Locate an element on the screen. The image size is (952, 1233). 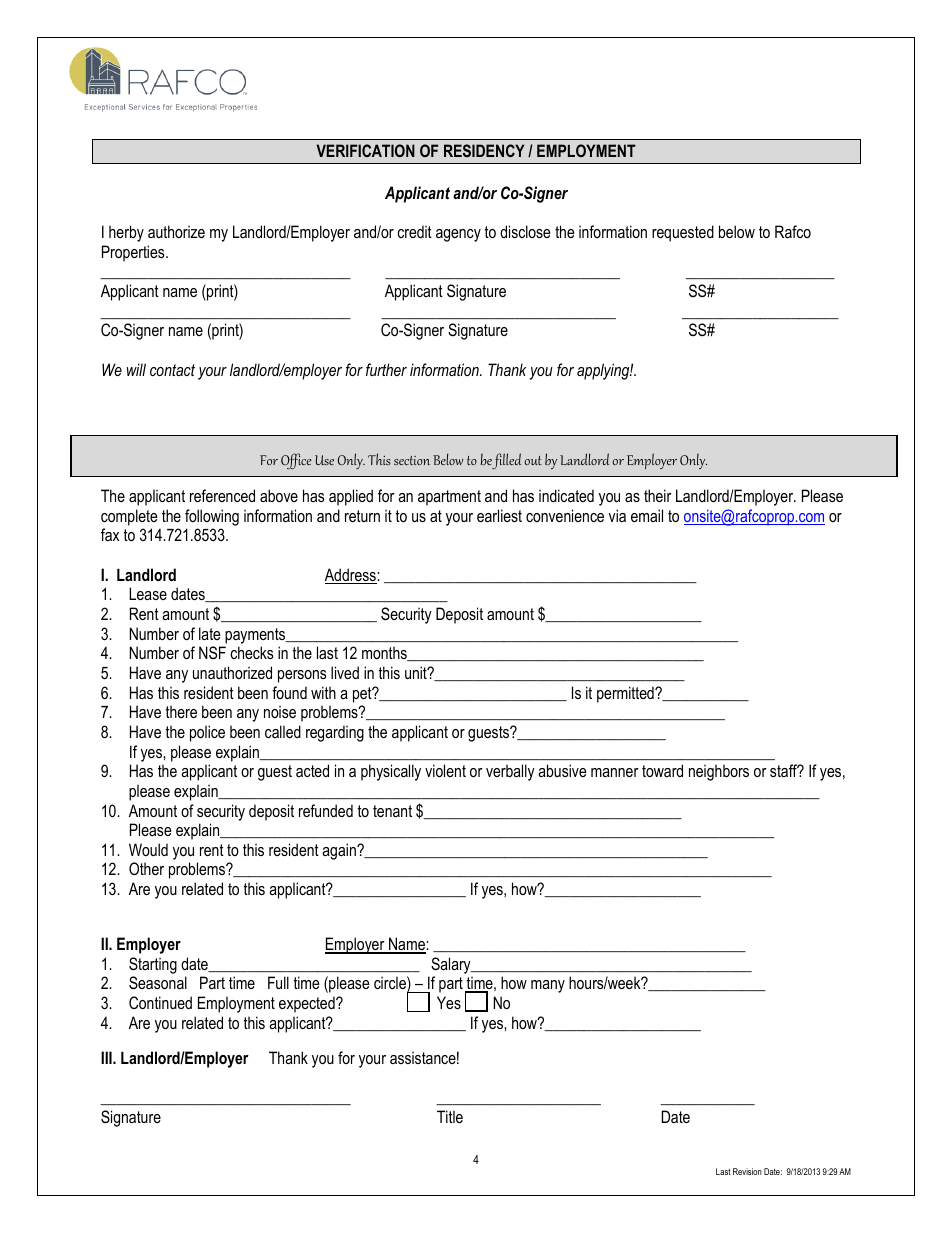
herby is located at coordinates (126, 233).
